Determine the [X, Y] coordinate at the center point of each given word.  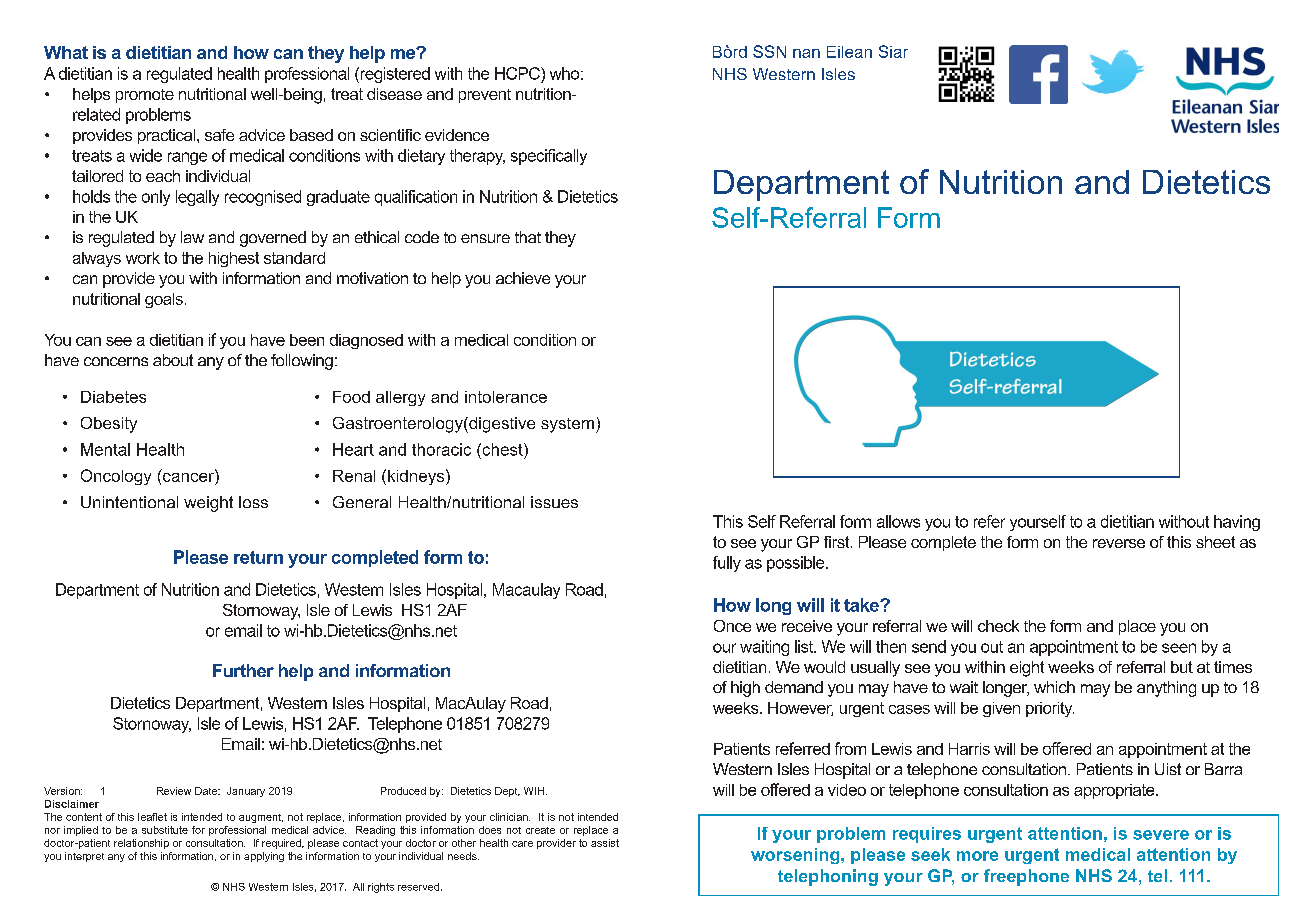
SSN [769, 51]
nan [806, 53]
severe [1161, 835]
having [1237, 523]
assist [605, 843]
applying [264, 857]
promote [145, 96]
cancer [189, 476]
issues [554, 502]
